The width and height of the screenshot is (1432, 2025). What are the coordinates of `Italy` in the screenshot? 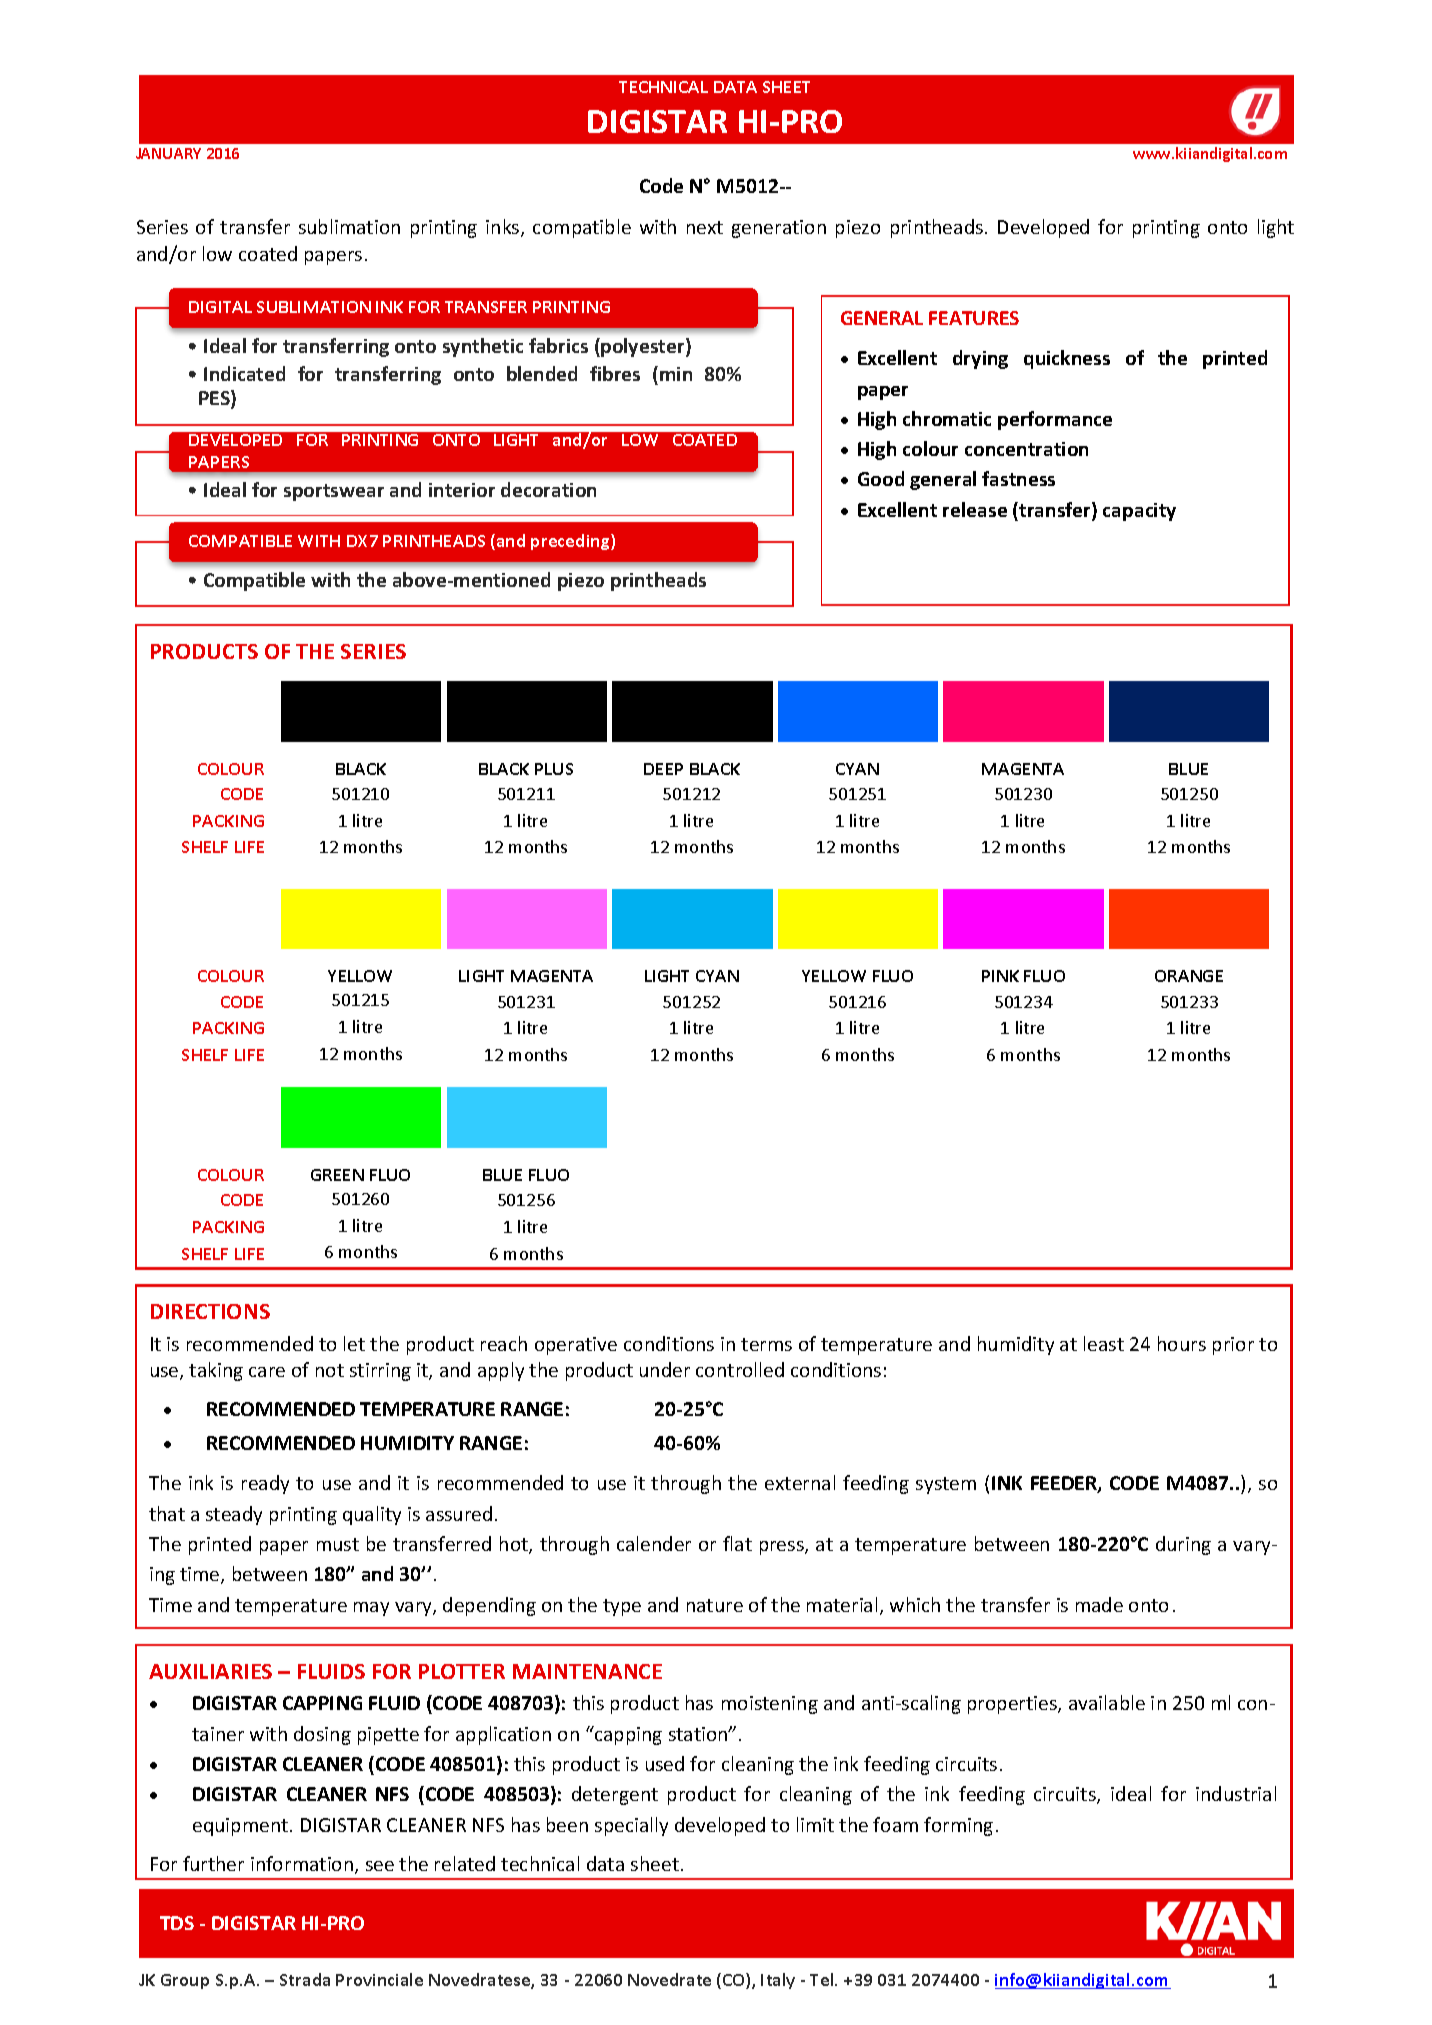 It's located at (778, 1981).
